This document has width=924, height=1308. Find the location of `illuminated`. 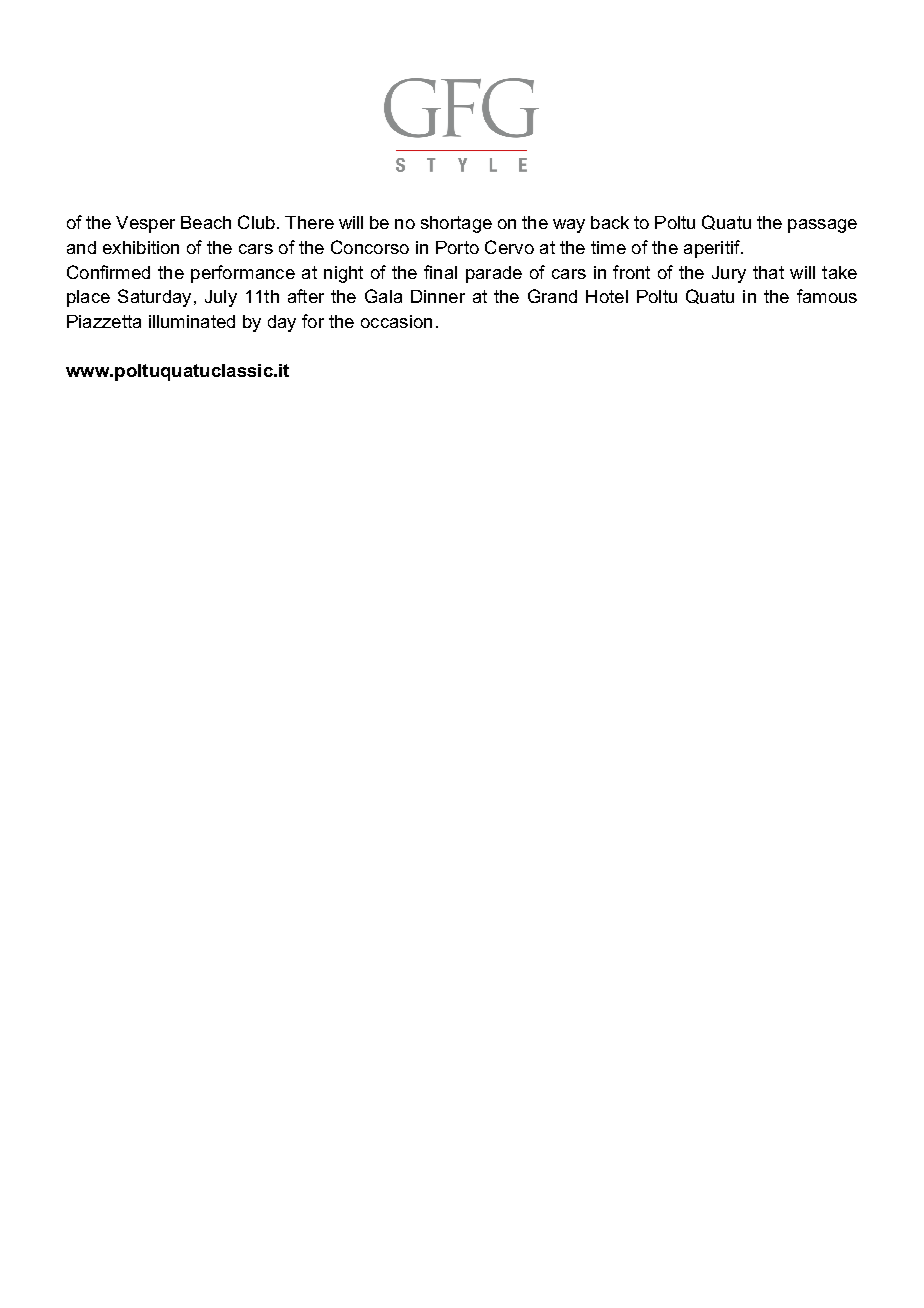

illuminated is located at coordinates (192, 321).
